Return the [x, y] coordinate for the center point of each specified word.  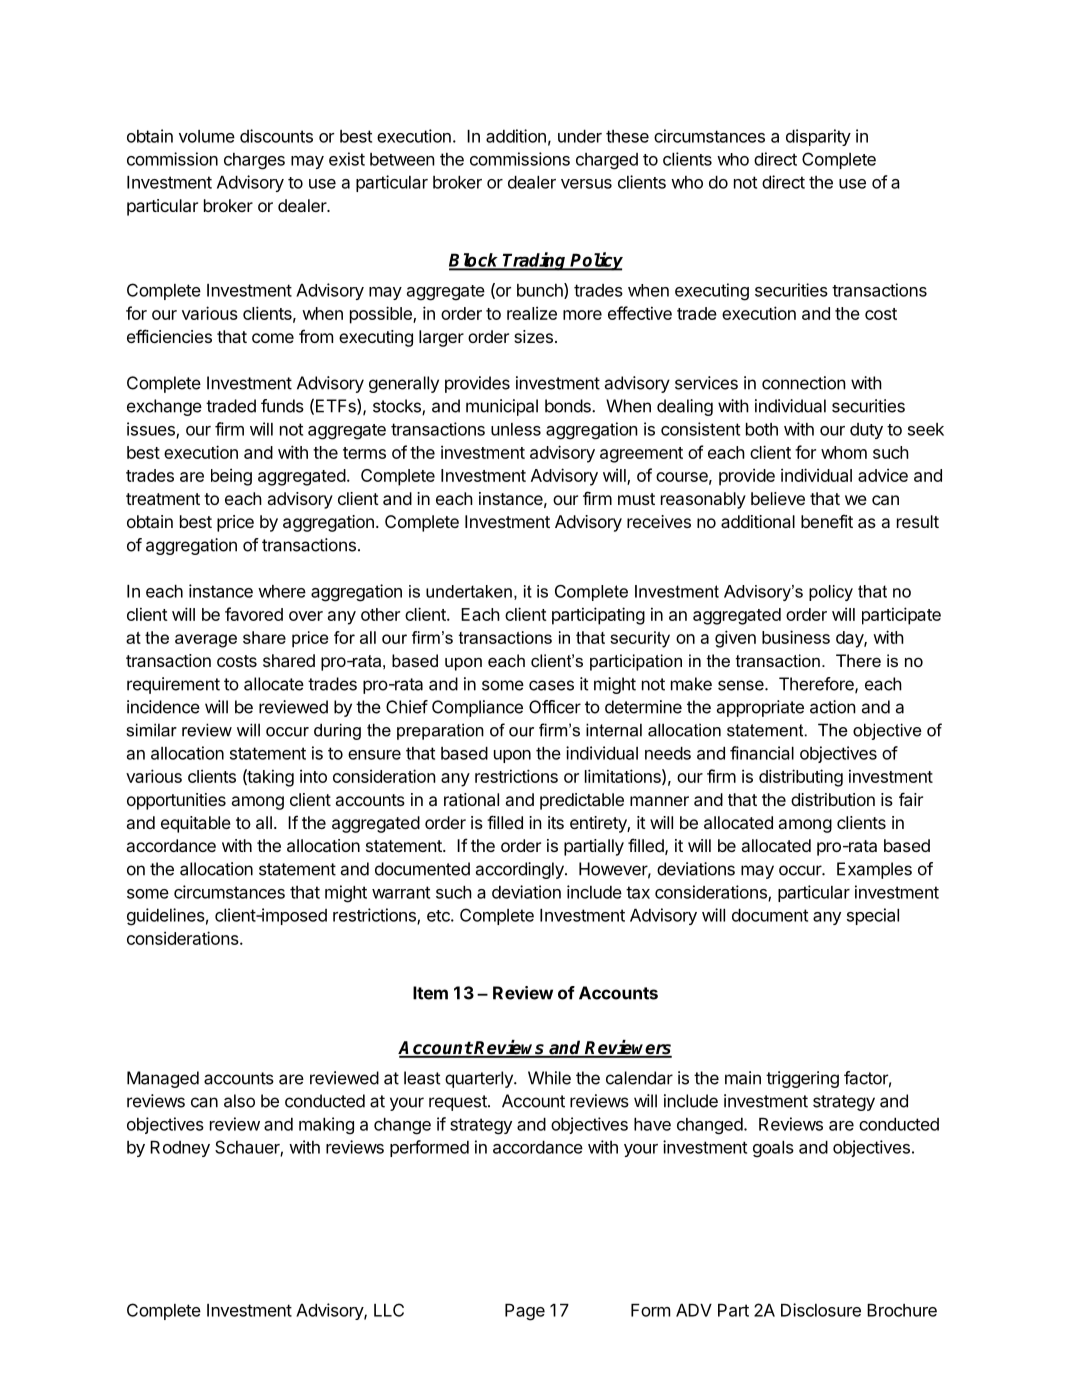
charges [254, 161]
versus [586, 184]
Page [525, 1312]
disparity [818, 137]
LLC [389, 1310]
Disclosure [821, 1310]
